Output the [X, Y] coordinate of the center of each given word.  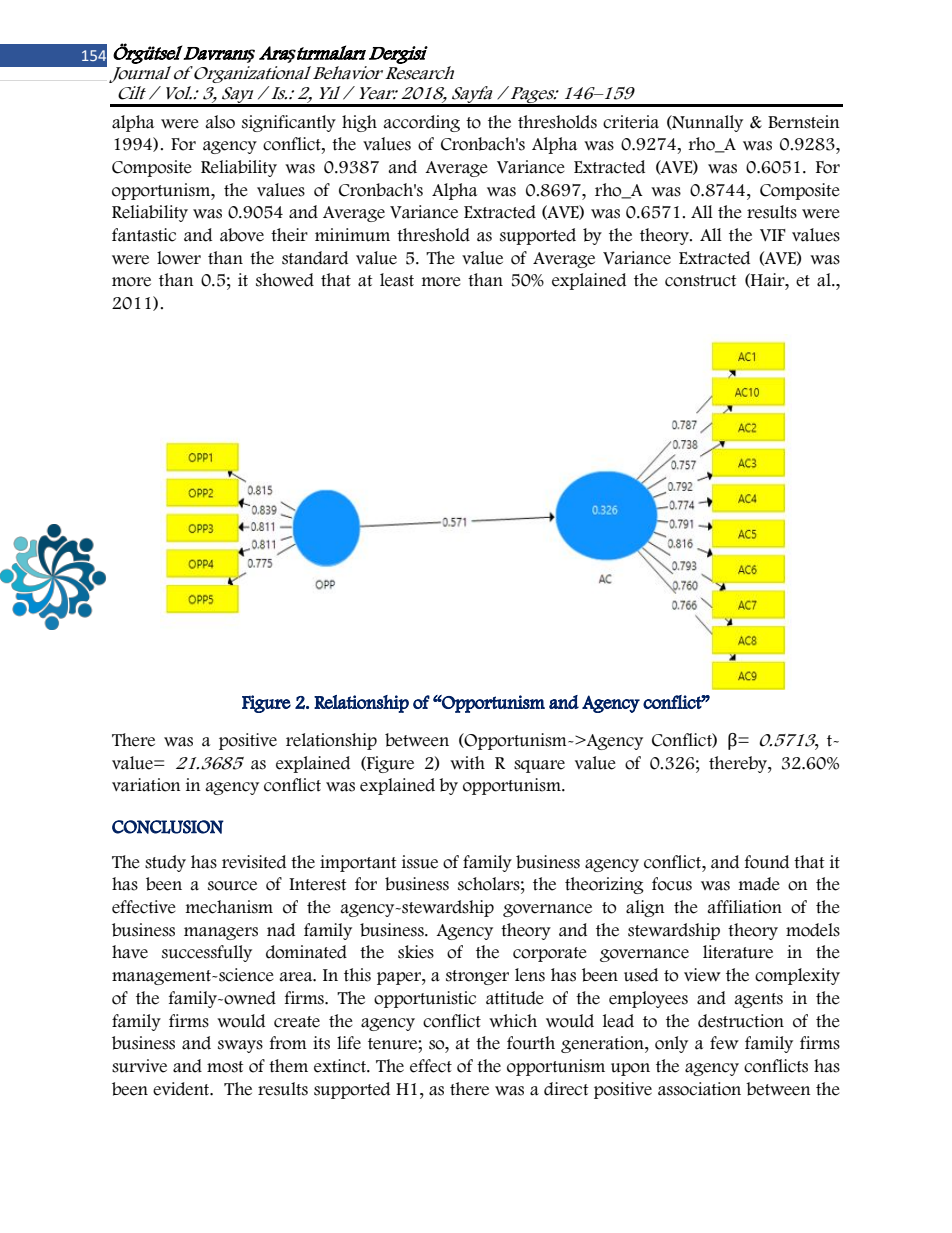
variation [146, 785]
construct [701, 281]
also [220, 122]
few [724, 1043]
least [397, 280]
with [467, 762]
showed [285, 280]
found [767, 862]
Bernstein [804, 122]
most [225, 1067]
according [421, 123]
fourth [531, 1043]
